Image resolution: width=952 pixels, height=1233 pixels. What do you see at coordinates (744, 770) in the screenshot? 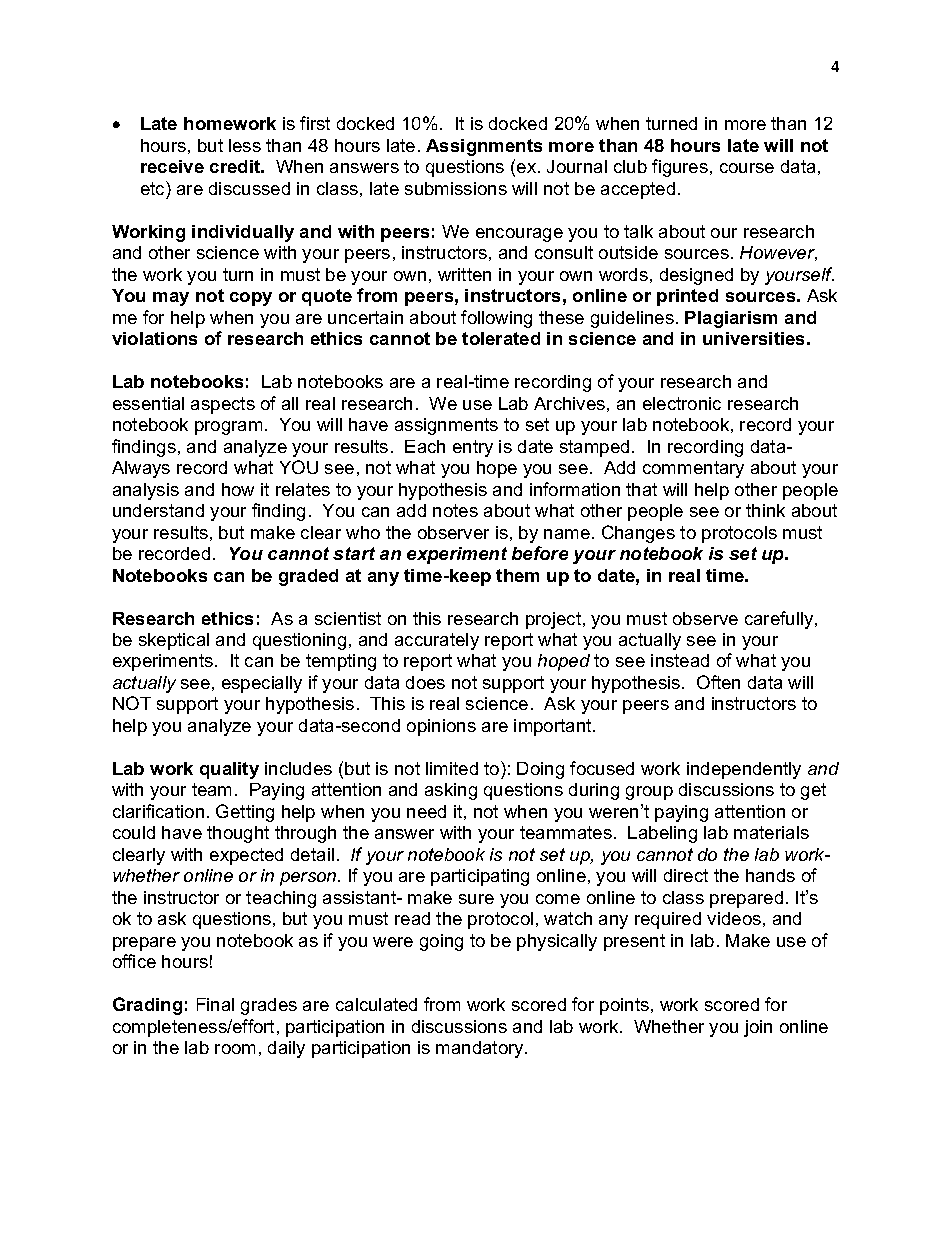
I see `independently` at bounding box center [744, 770].
